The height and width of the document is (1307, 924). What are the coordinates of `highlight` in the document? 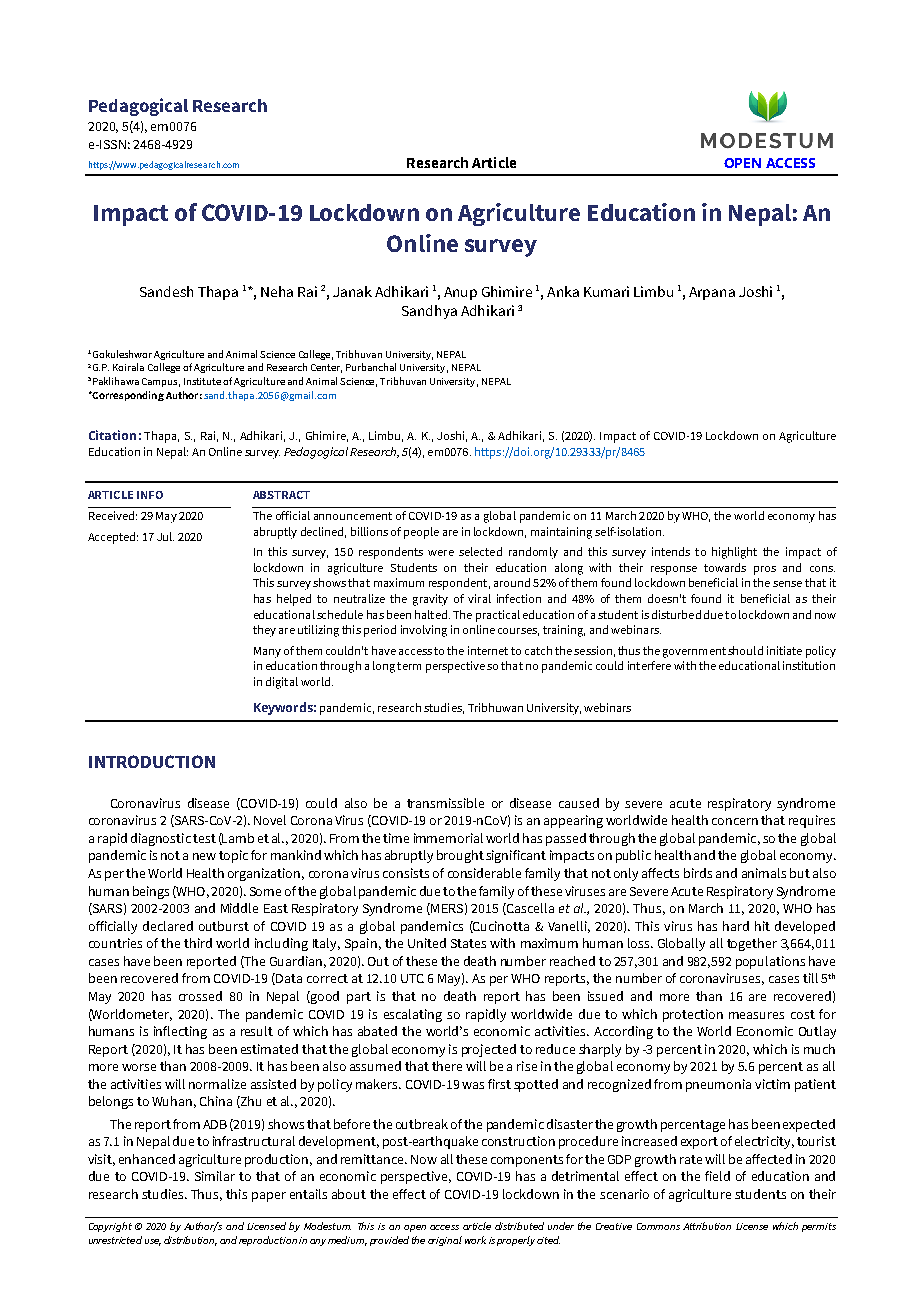 It's located at (734, 553).
